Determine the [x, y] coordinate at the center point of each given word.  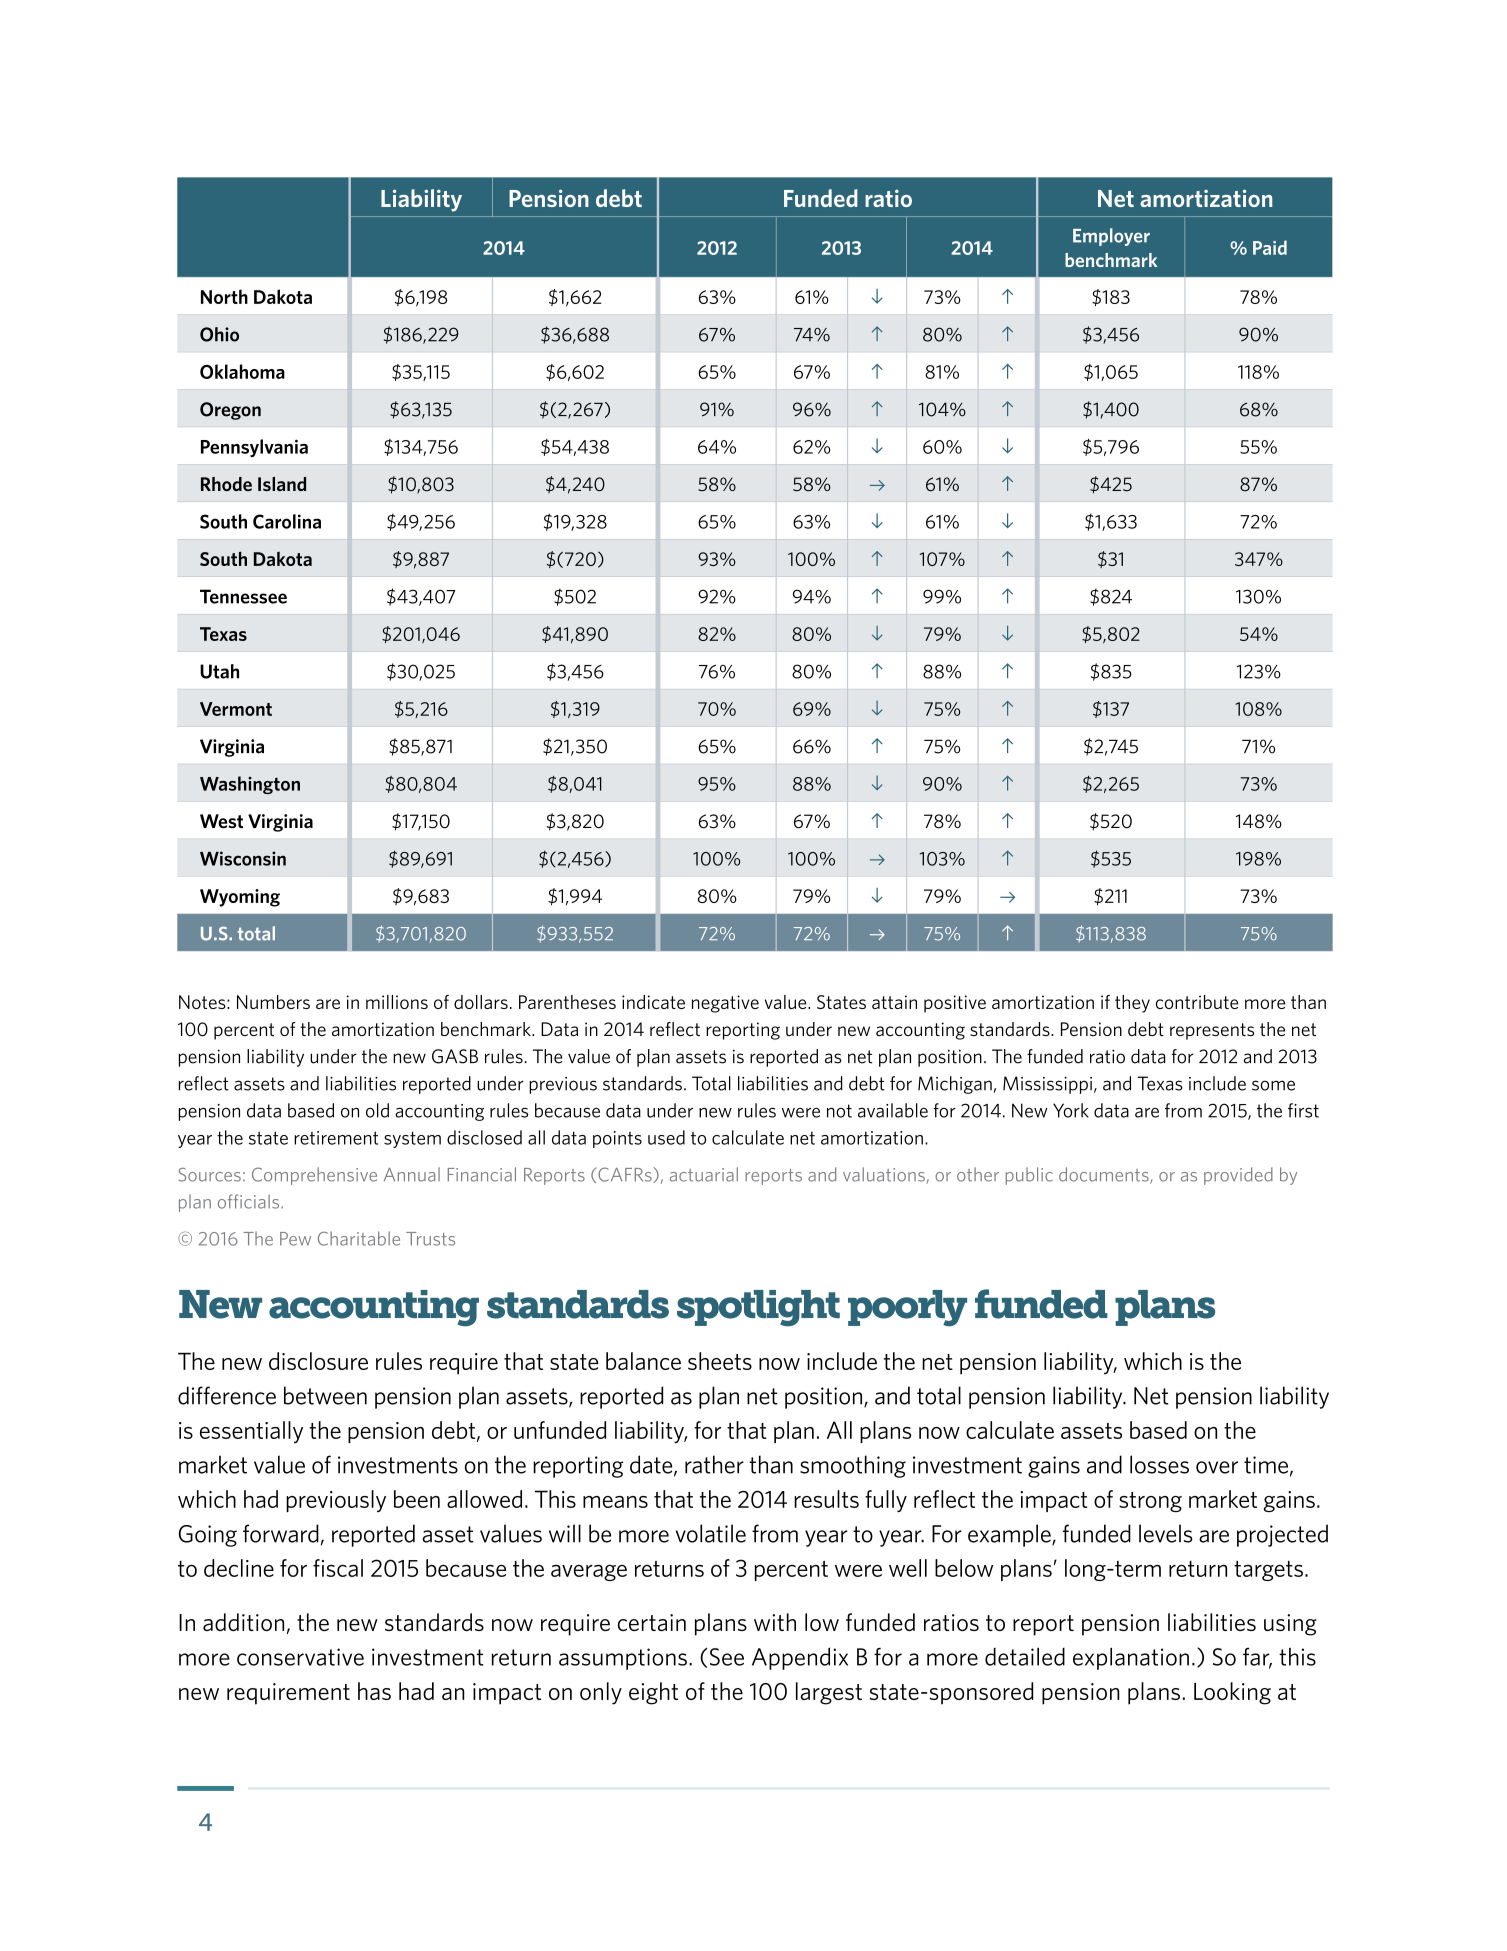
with [775, 1622]
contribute [1197, 1002]
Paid [1270, 247]
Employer [1111, 237]
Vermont [236, 709]
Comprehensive [314, 1176]
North [224, 296]
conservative [300, 1657]
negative [725, 1004]
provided [1238, 1176]
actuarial [704, 1174]
